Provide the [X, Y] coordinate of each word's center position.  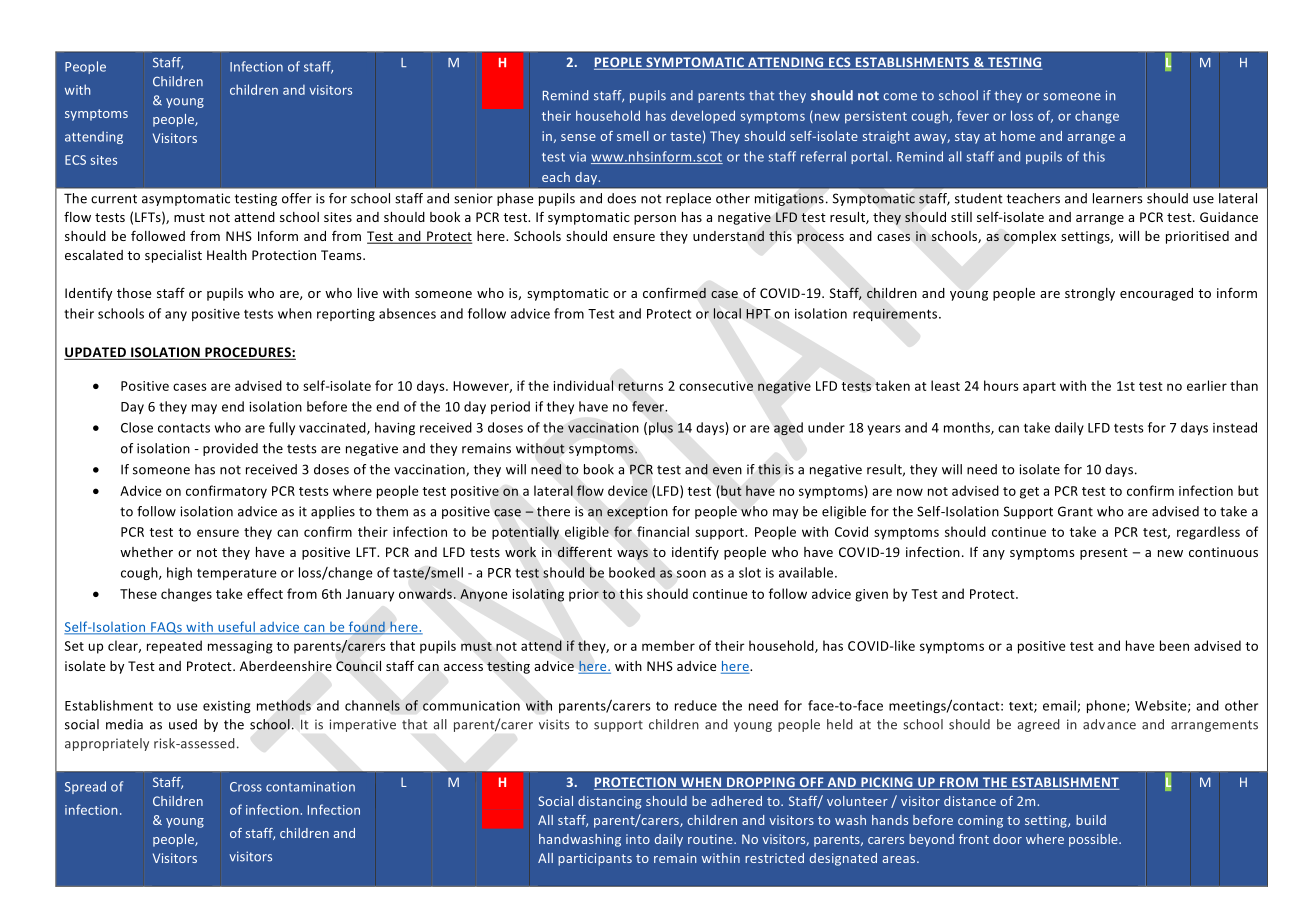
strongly [1090, 294]
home [1018, 136]
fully [282, 428]
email [1060, 706]
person [655, 220]
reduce [696, 705]
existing [227, 707]
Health [227, 255]
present [1104, 554]
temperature [237, 574]
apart [1039, 388]
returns [640, 386]
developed [703, 117]
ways [632, 555]
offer [297, 198]
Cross [246, 787]
